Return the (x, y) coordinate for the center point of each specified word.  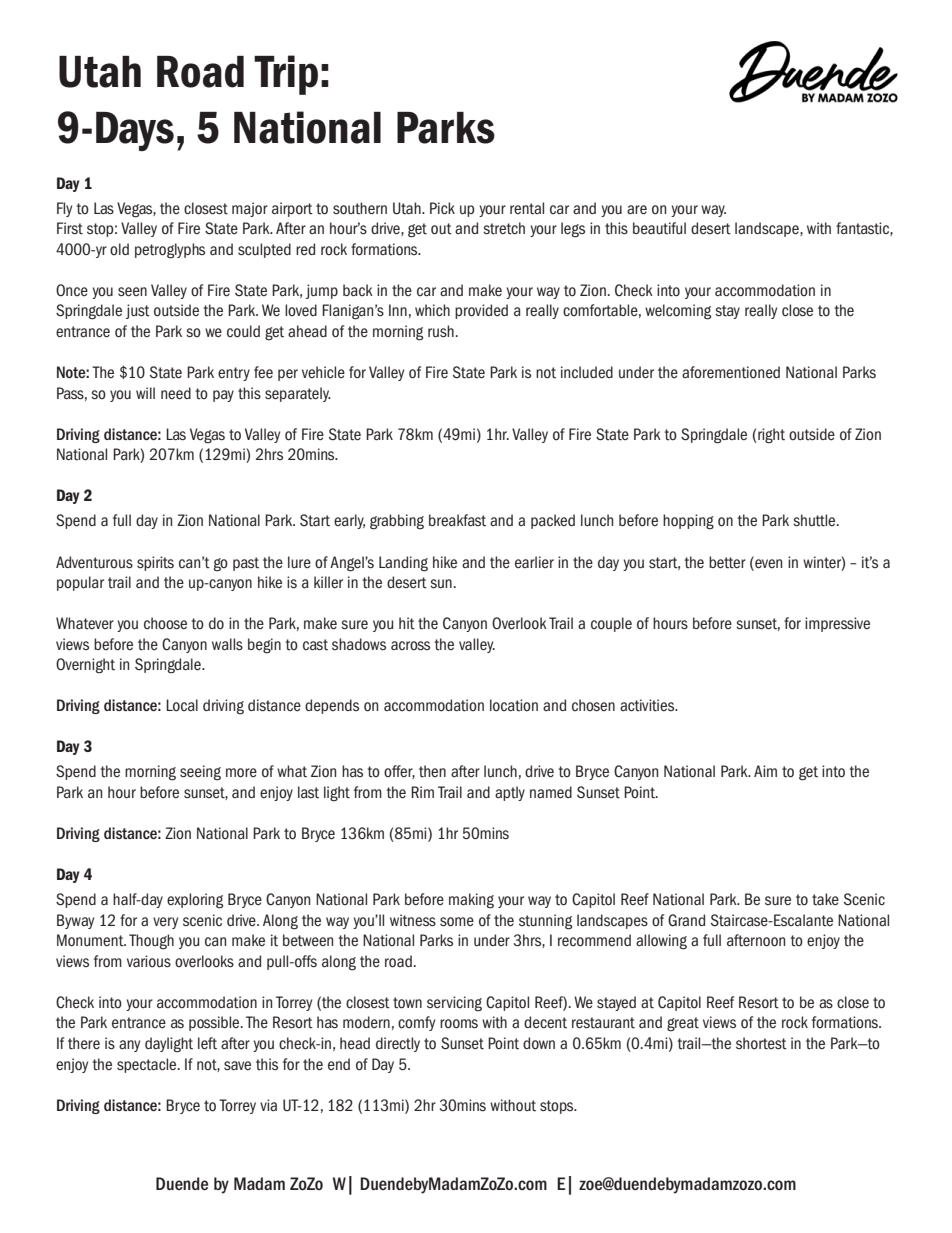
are (637, 210)
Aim (765, 771)
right (770, 436)
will (145, 393)
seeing (200, 773)
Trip (286, 75)
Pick (442, 208)
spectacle (148, 1065)
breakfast (457, 520)
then (432, 771)
